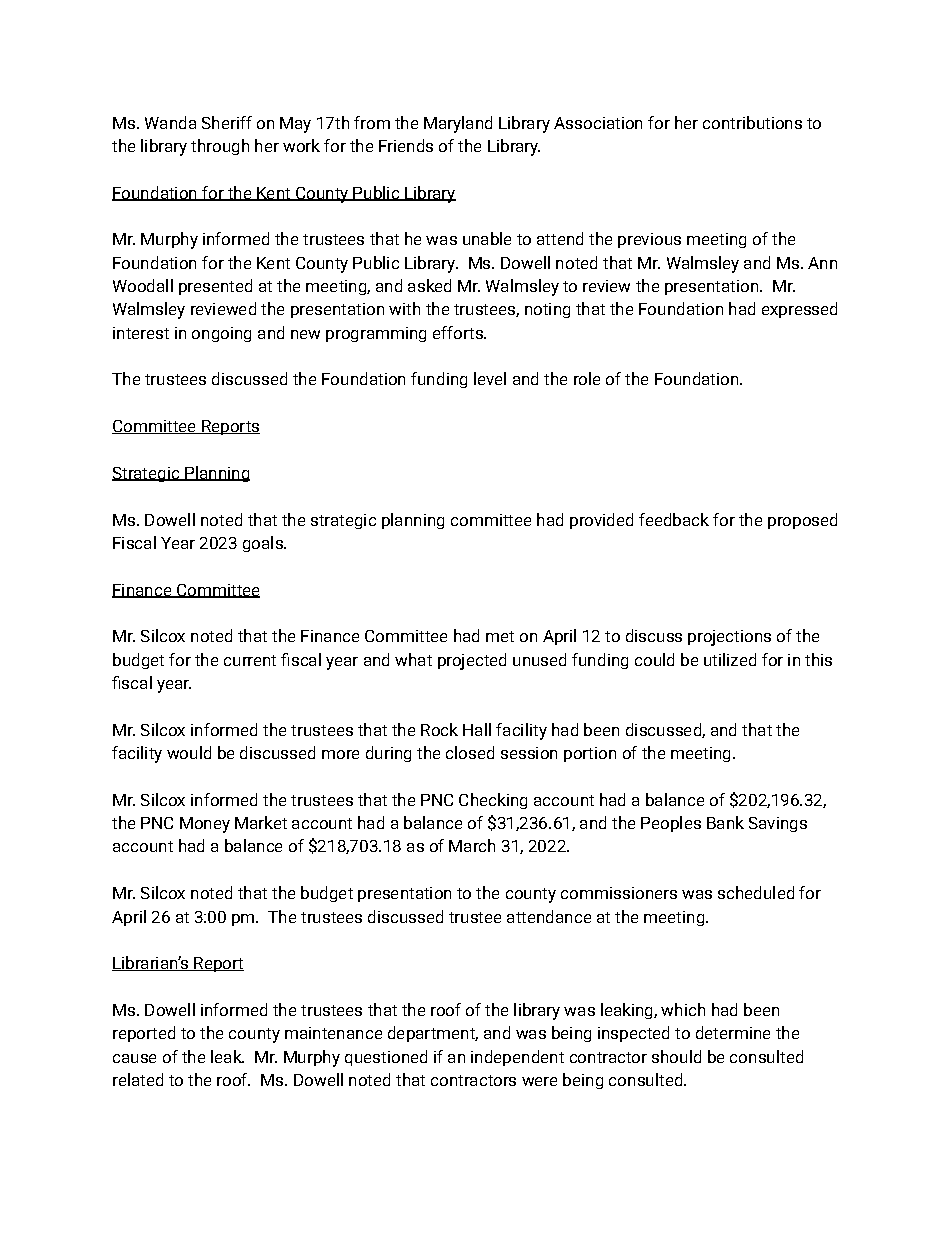 The height and width of the page is (1233, 952). What do you see at coordinates (458, 124) in the page?
I see `Maryland` at bounding box center [458, 124].
